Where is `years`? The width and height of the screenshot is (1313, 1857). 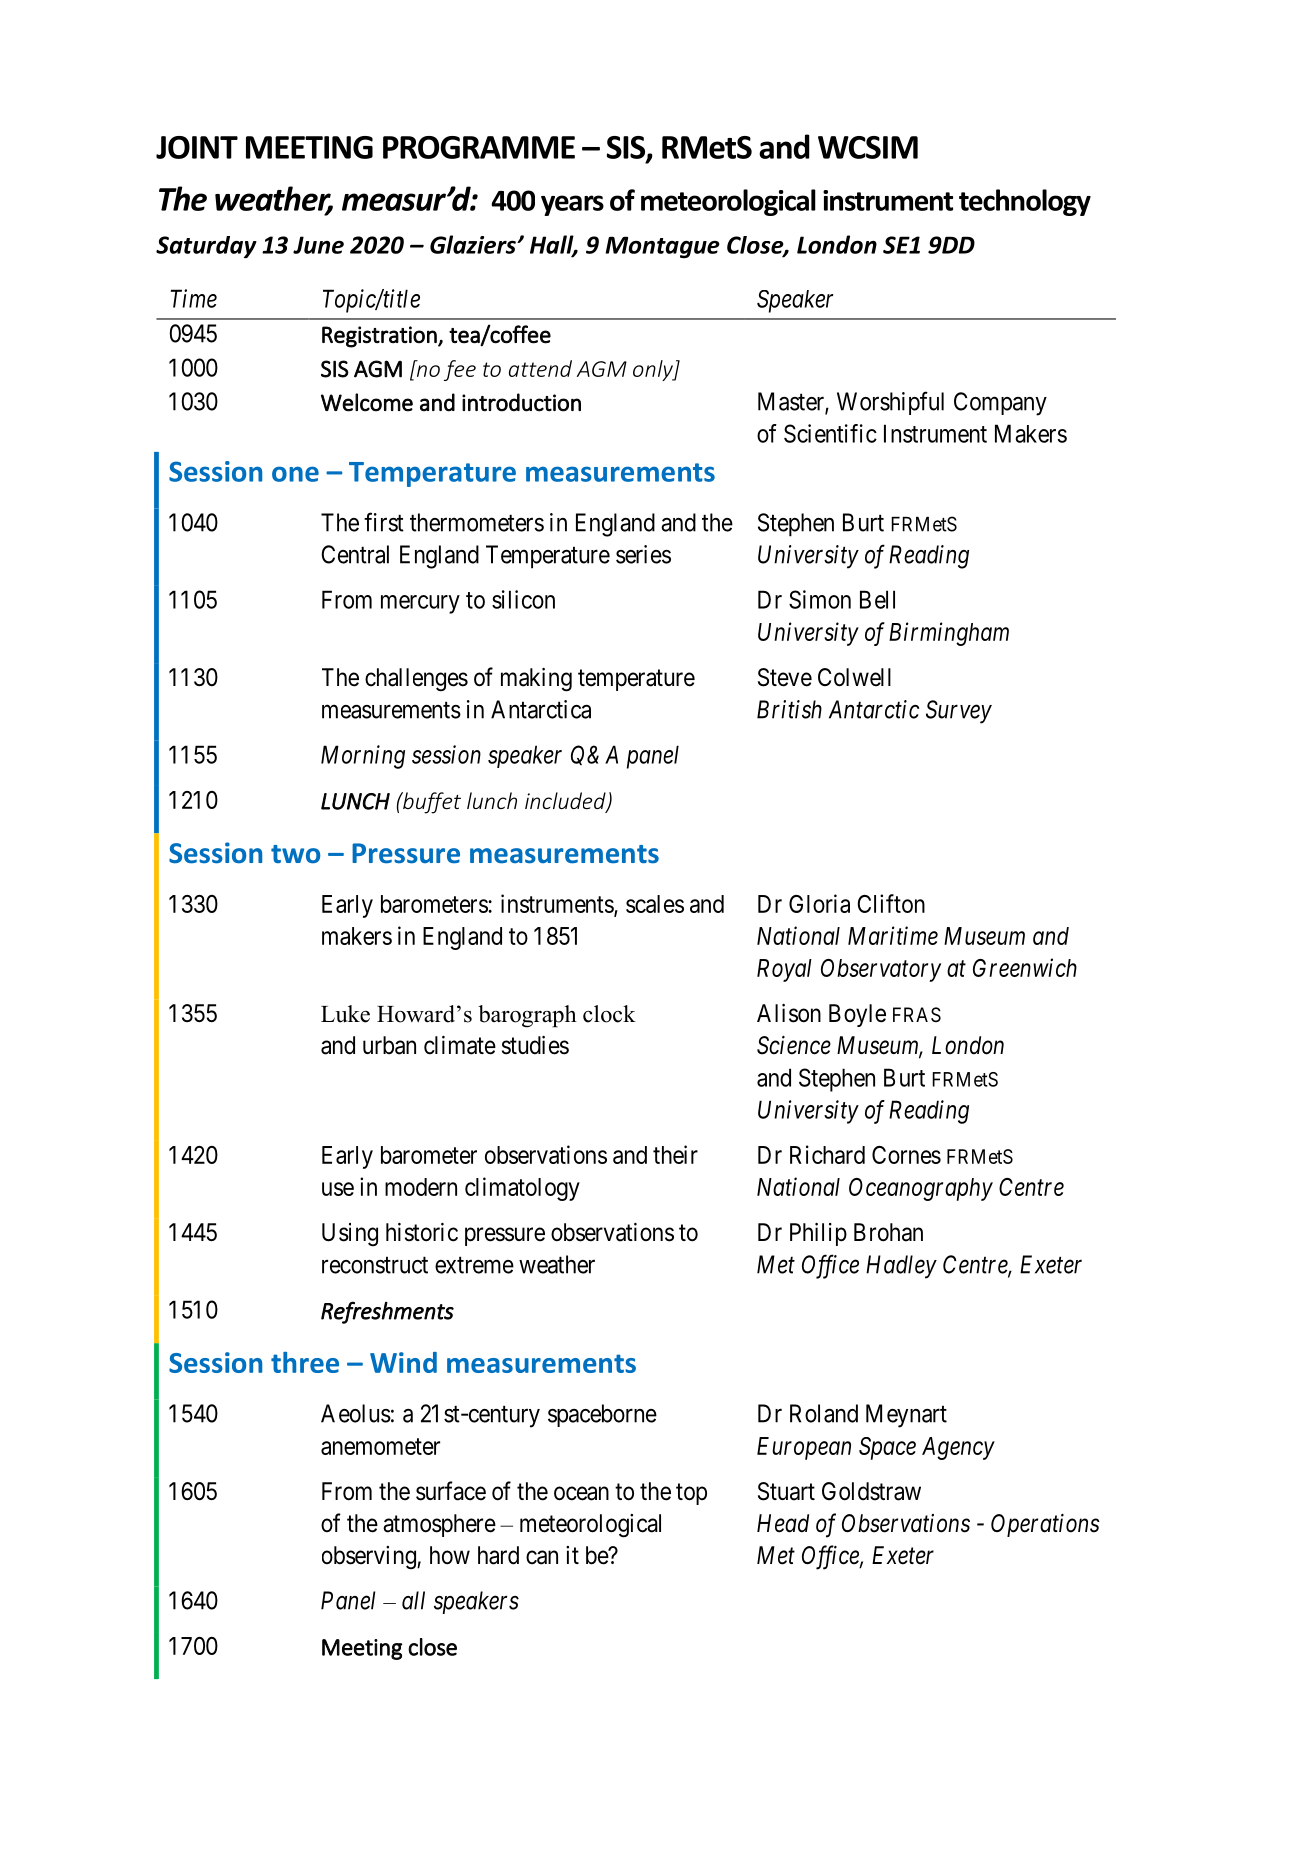 years is located at coordinates (572, 205).
